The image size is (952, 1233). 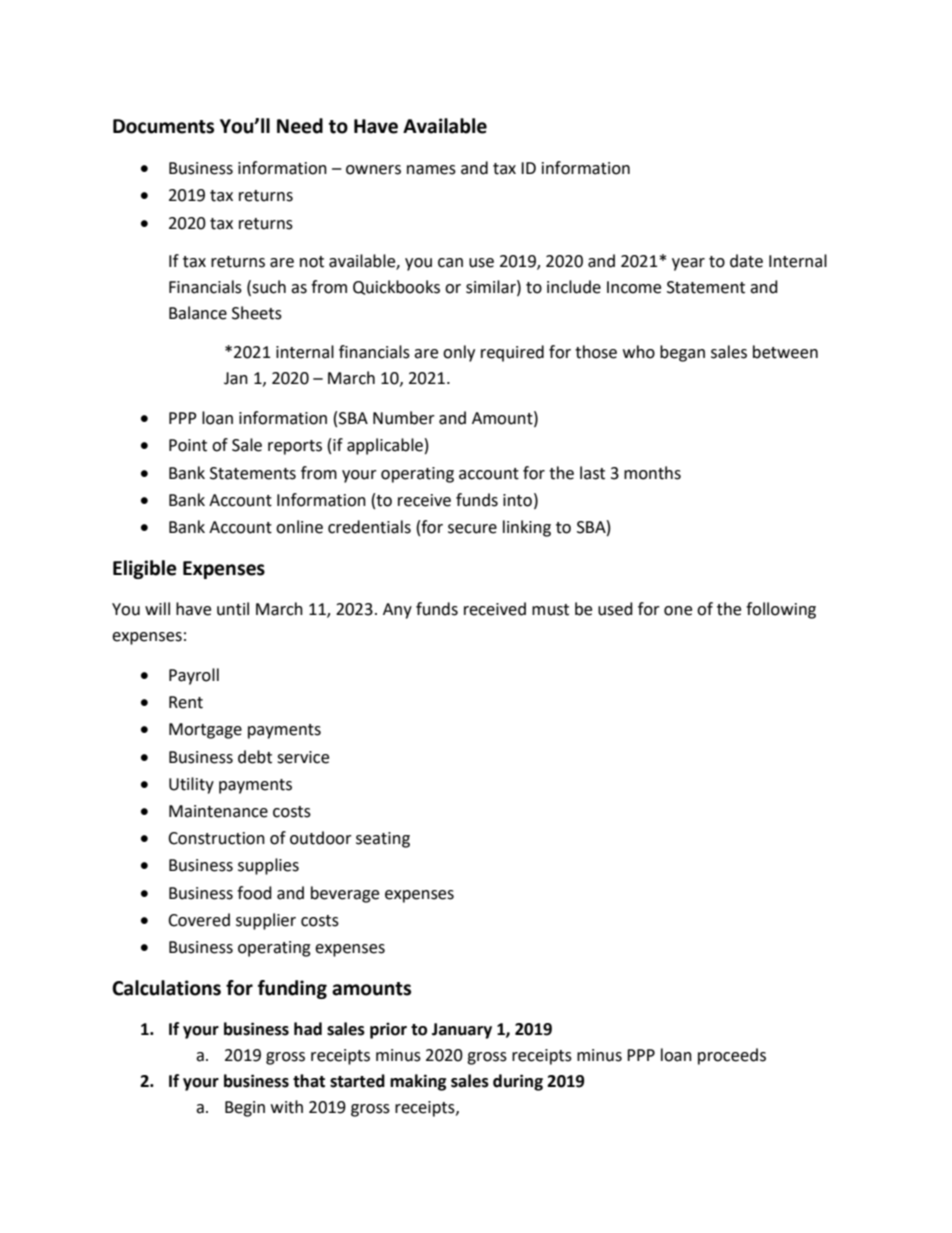 I want to click on Point, so click(x=188, y=445).
